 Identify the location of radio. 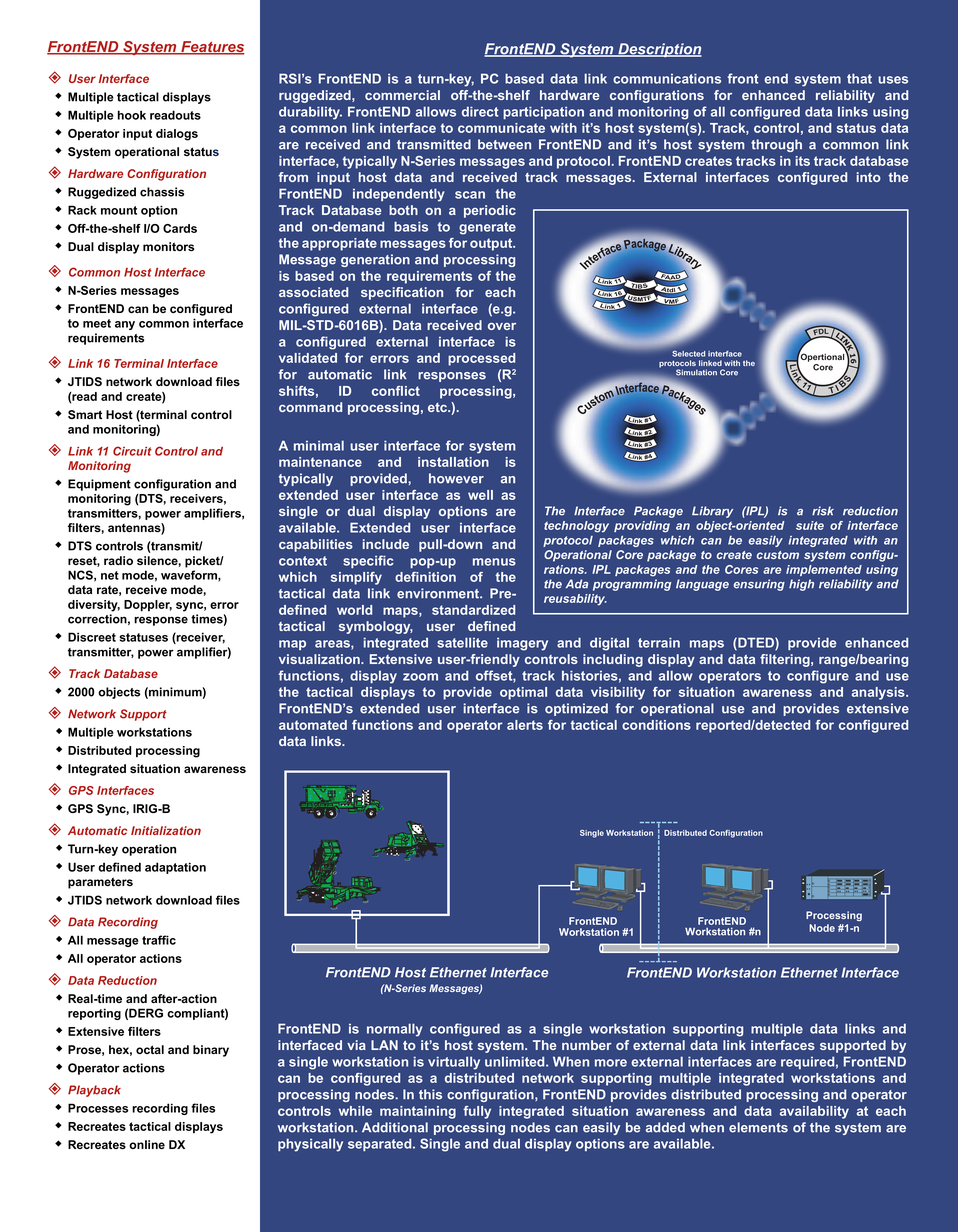
(118, 560).
